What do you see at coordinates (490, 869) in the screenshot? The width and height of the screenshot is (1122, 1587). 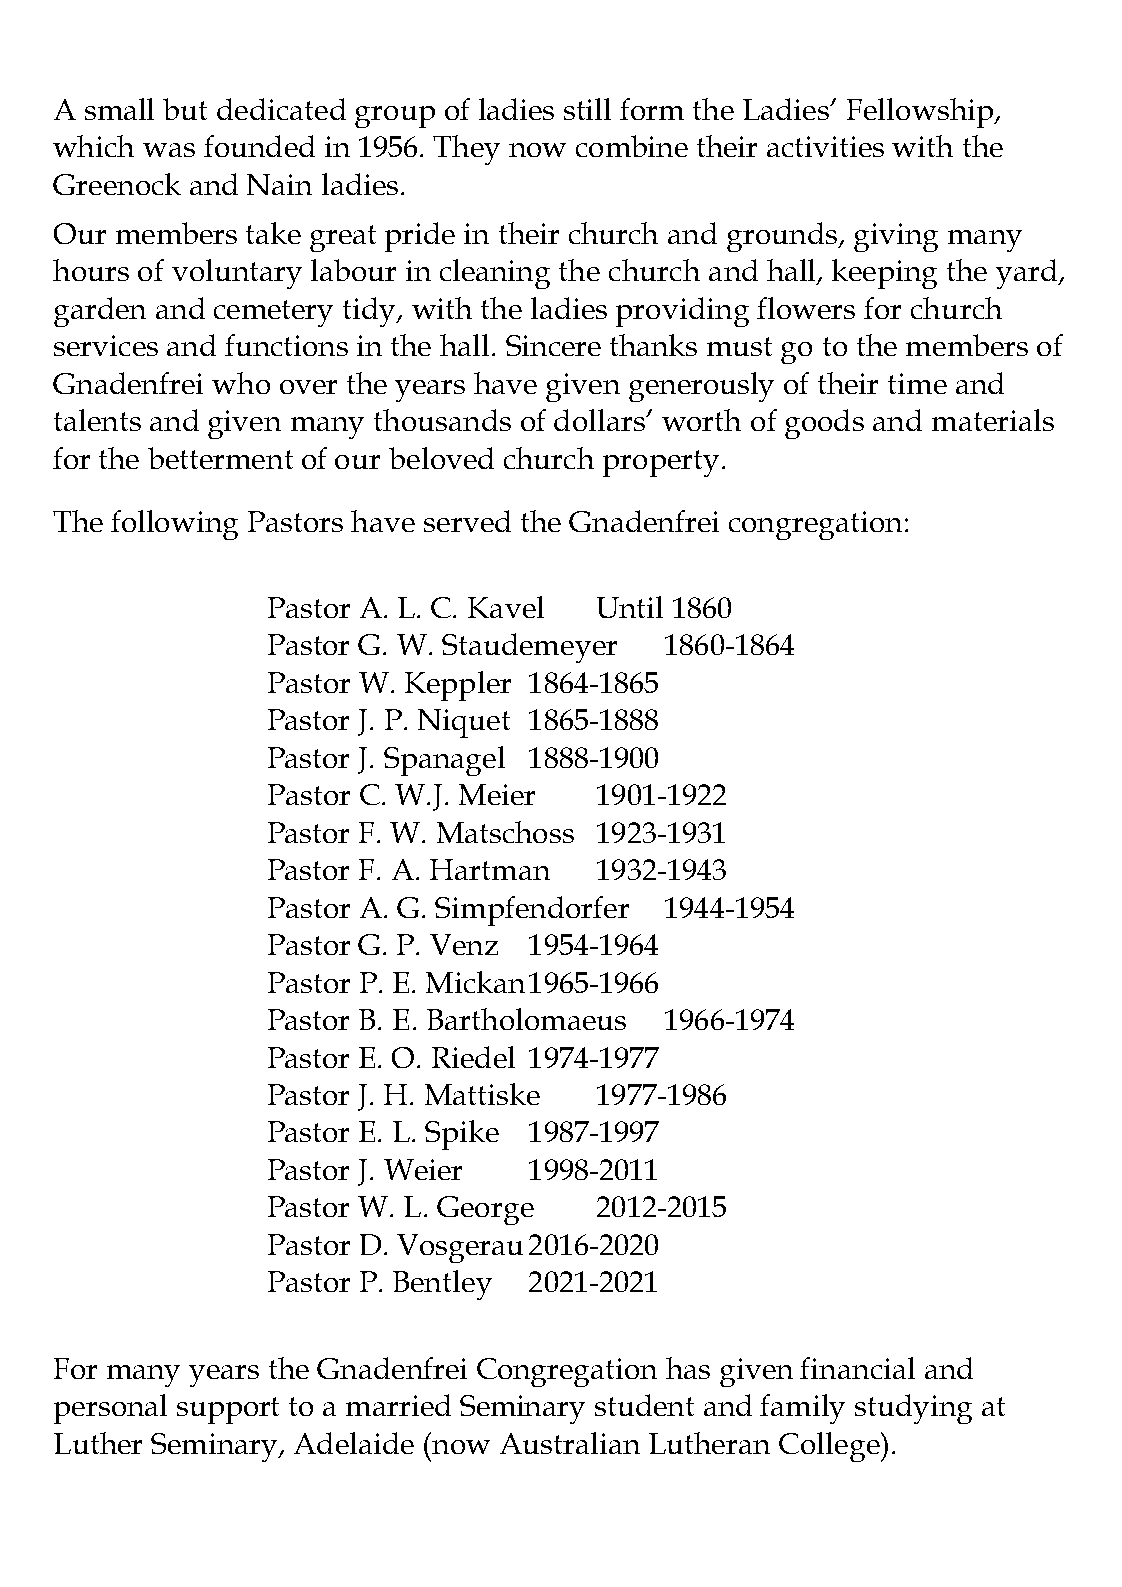 I see `Hartman` at bounding box center [490, 869].
